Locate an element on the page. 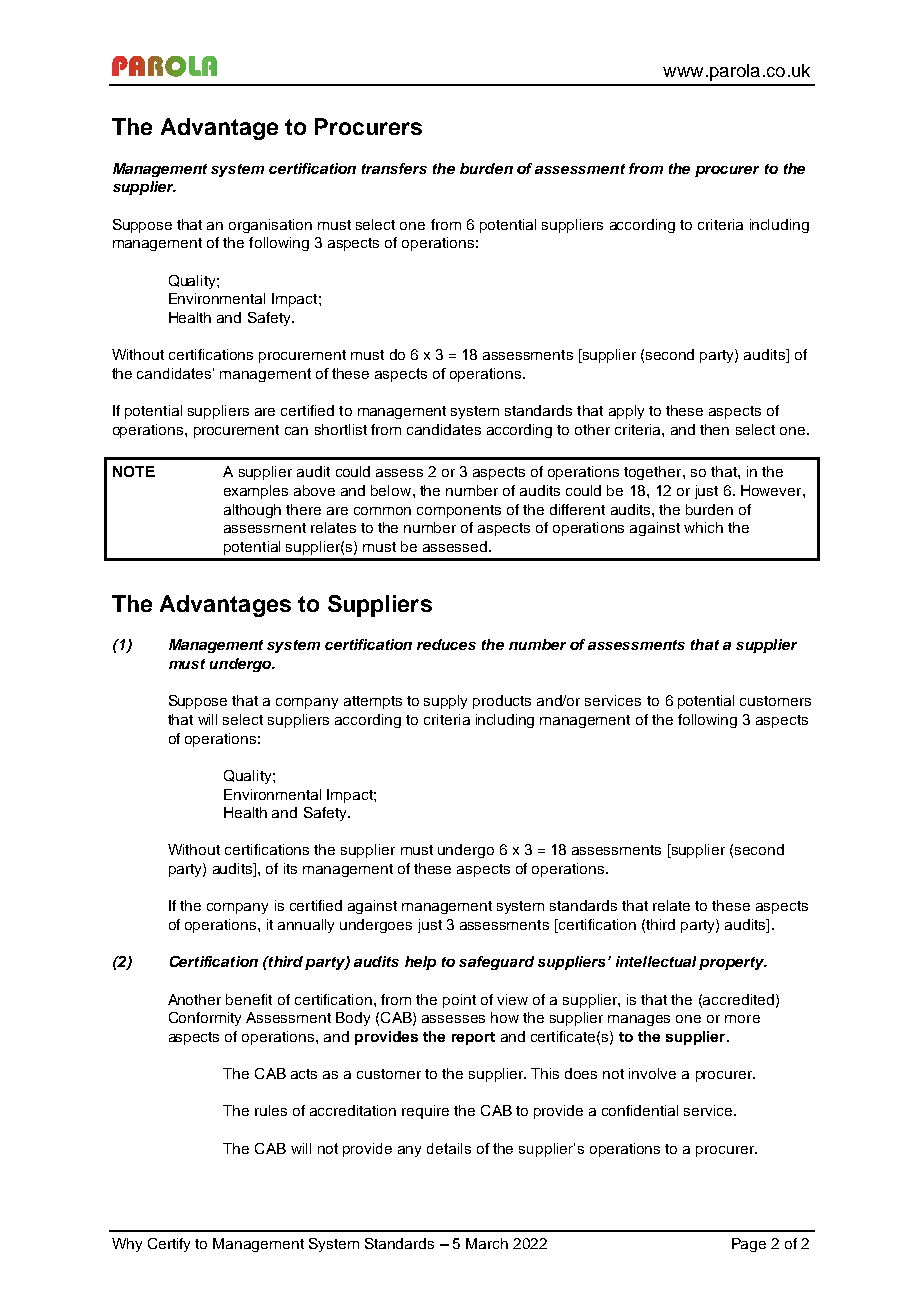  attempts is located at coordinates (373, 702).
